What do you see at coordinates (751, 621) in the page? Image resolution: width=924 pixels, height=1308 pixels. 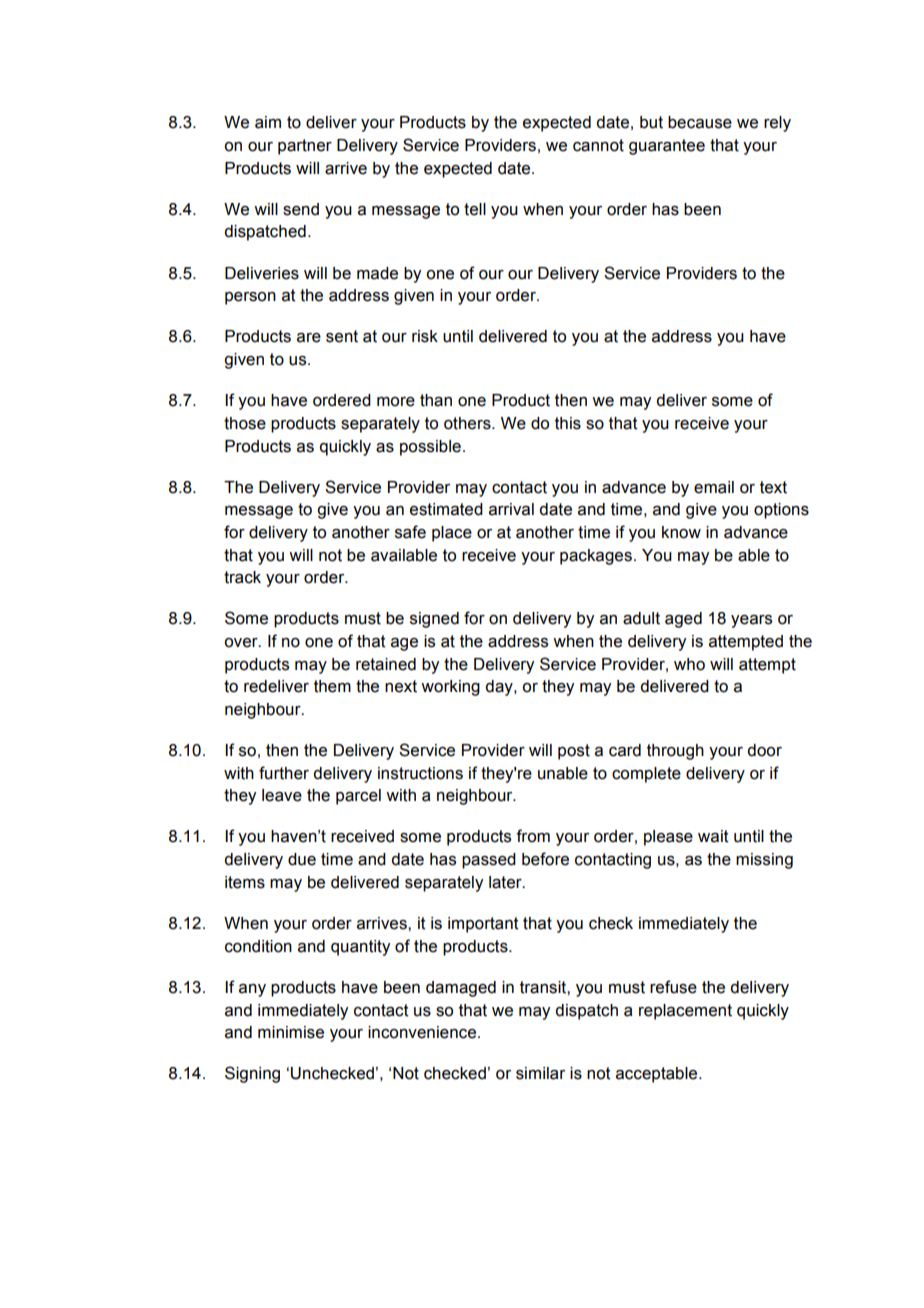 I see `years` at bounding box center [751, 621].
